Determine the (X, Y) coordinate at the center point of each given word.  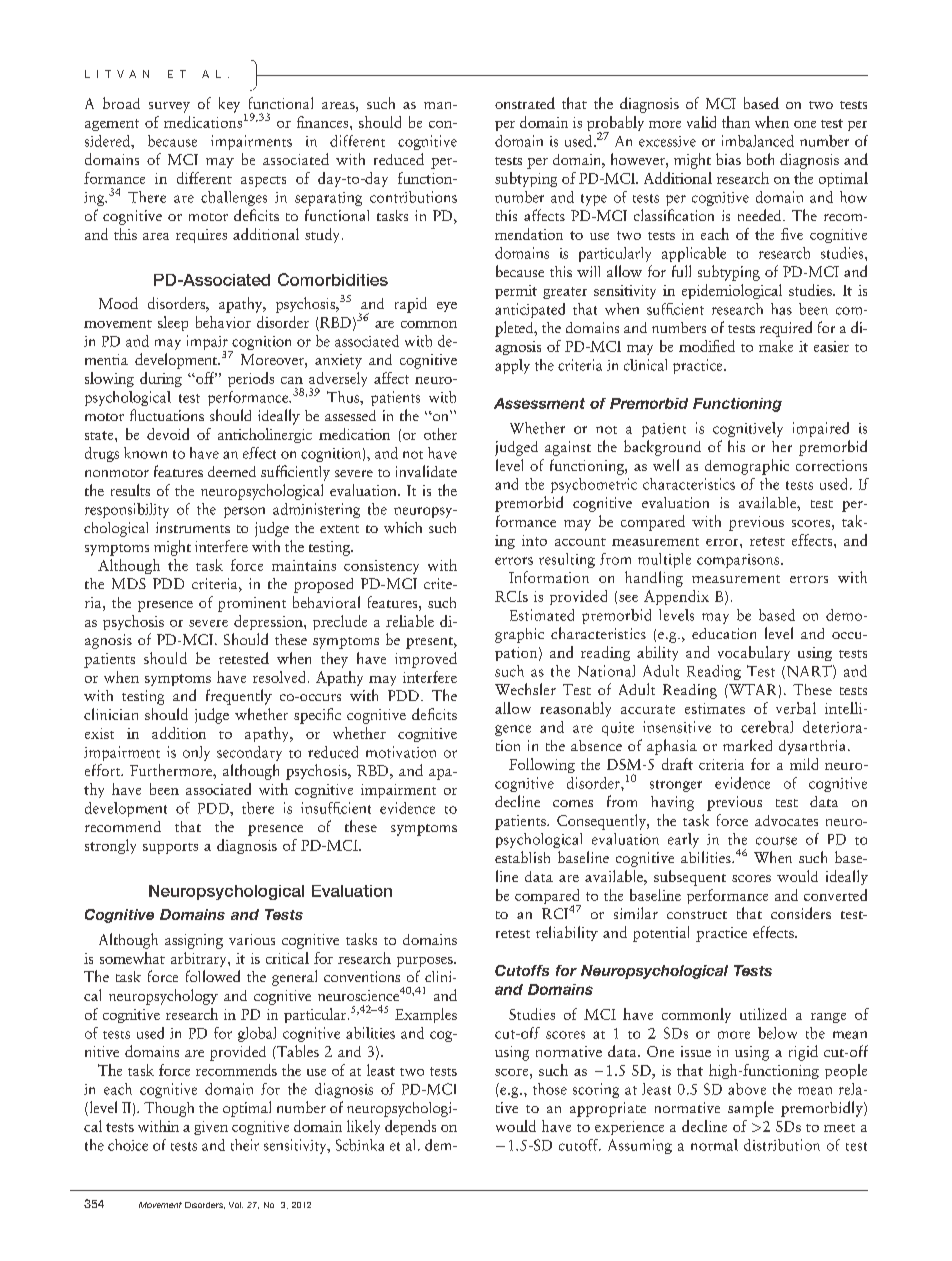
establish (522, 857)
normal (714, 1145)
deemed (232, 471)
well (666, 465)
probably (615, 125)
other (440, 434)
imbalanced (758, 141)
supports (170, 848)
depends (410, 1127)
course (776, 841)
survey (169, 107)
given (211, 1128)
